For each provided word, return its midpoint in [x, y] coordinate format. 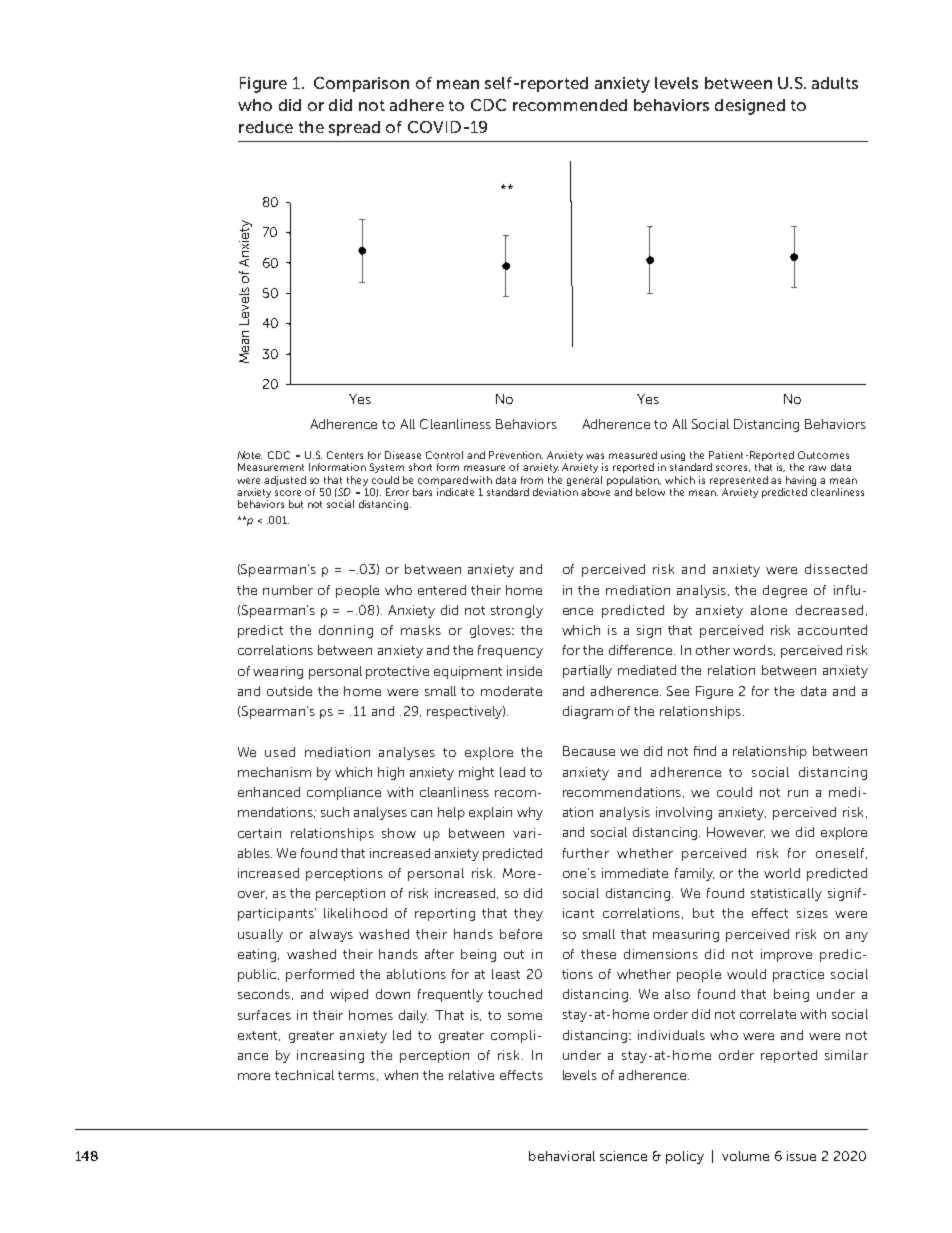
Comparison [361, 84]
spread [354, 128]
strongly [517, 611]
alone [769, 610]
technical [304, 1075]
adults [835, 83]
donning [346, 631]
